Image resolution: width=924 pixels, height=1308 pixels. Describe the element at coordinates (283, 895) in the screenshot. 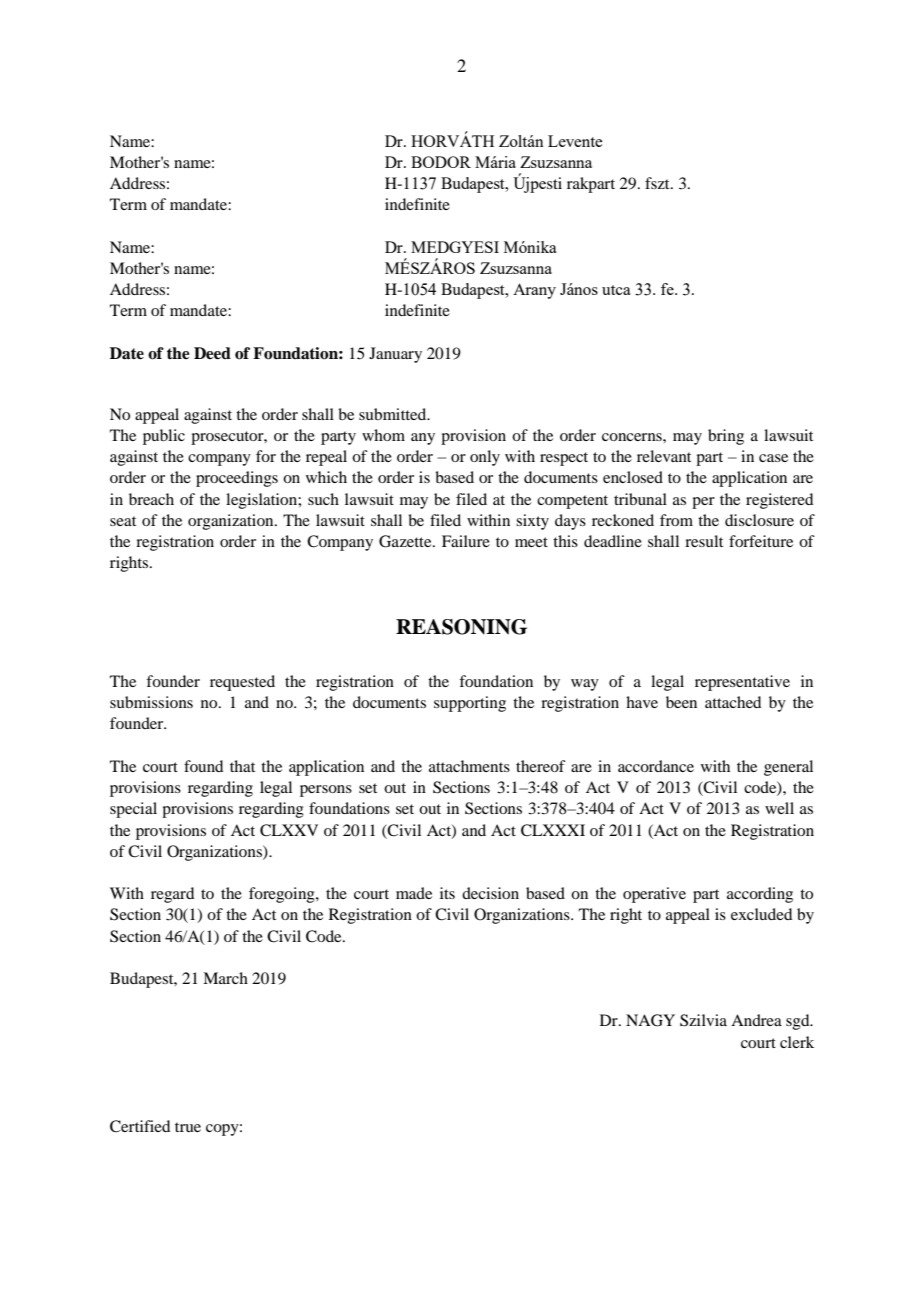

I see `foregoing` at that location.
